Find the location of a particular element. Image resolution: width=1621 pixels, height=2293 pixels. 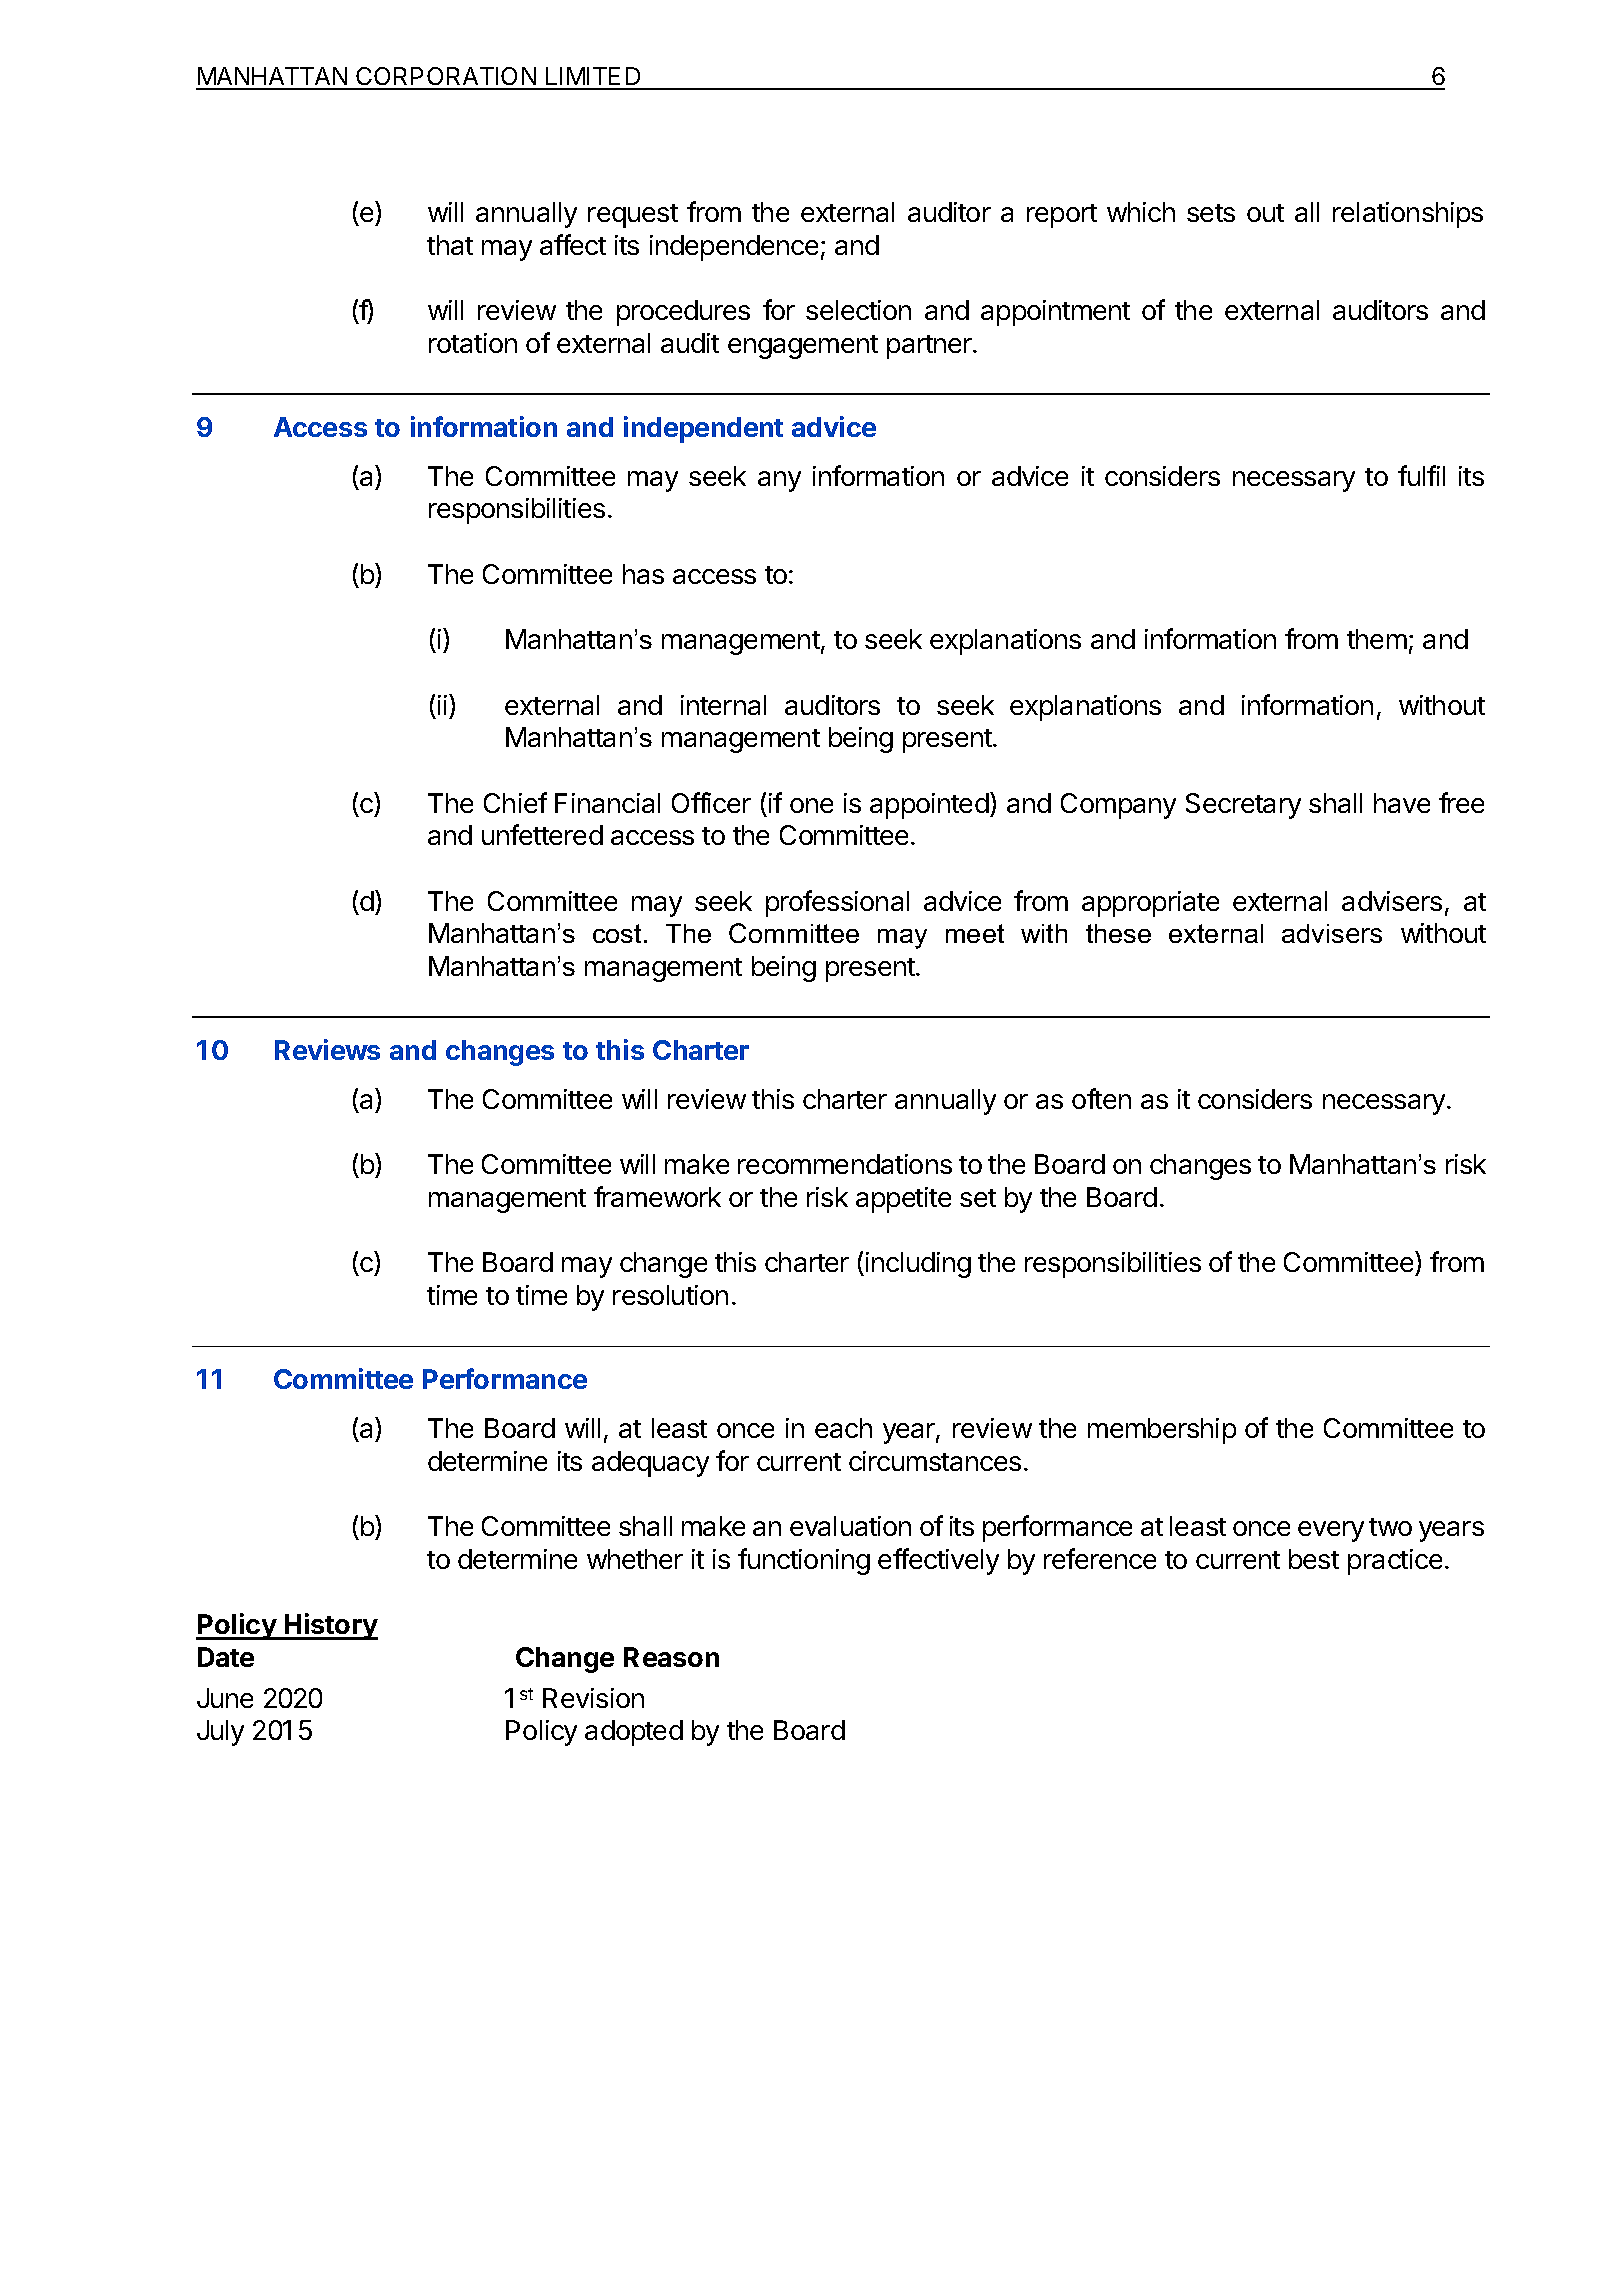

professional is located at coordinates (837, 903).
